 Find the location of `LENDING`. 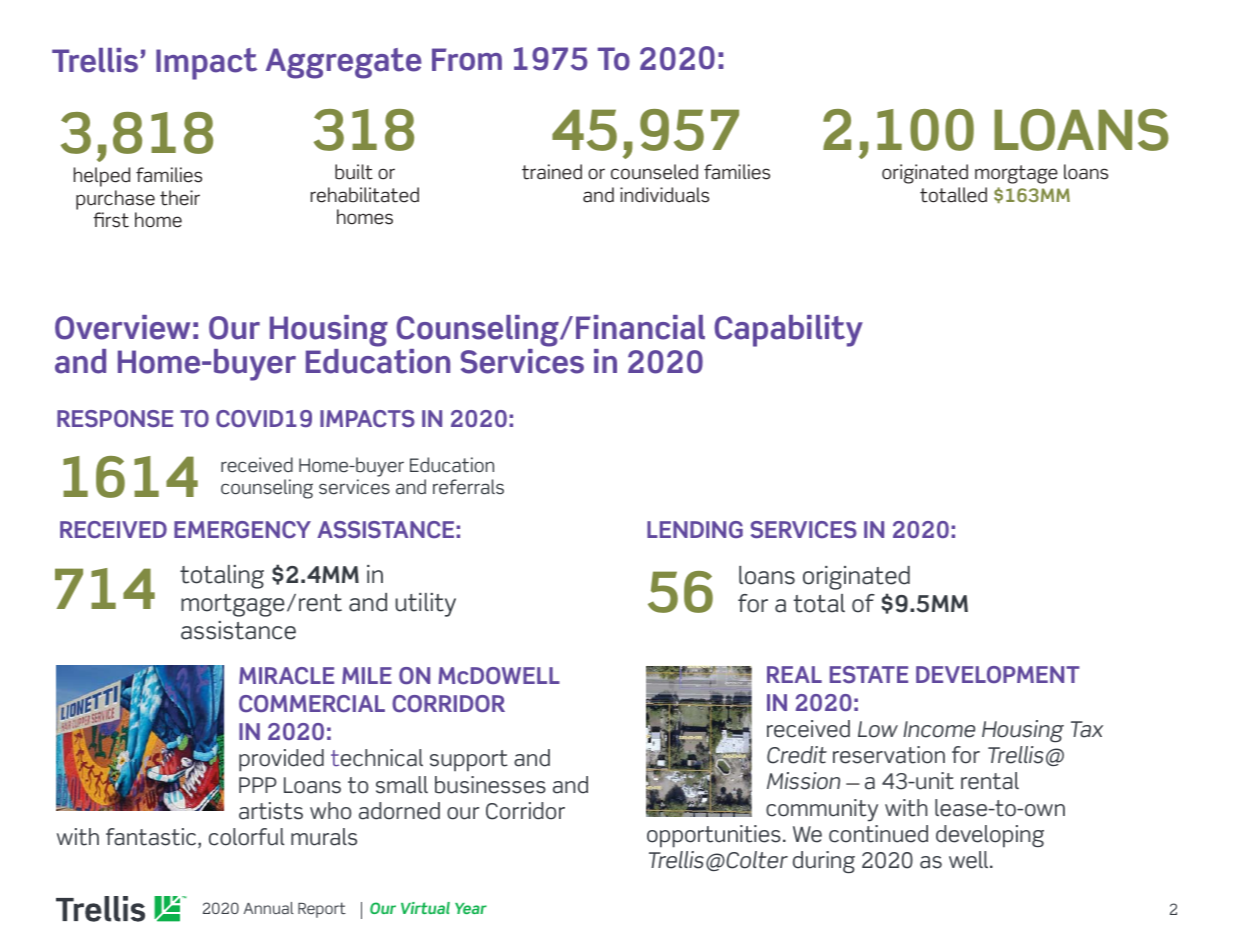

LENDING is located at coordinates (695, 529).
